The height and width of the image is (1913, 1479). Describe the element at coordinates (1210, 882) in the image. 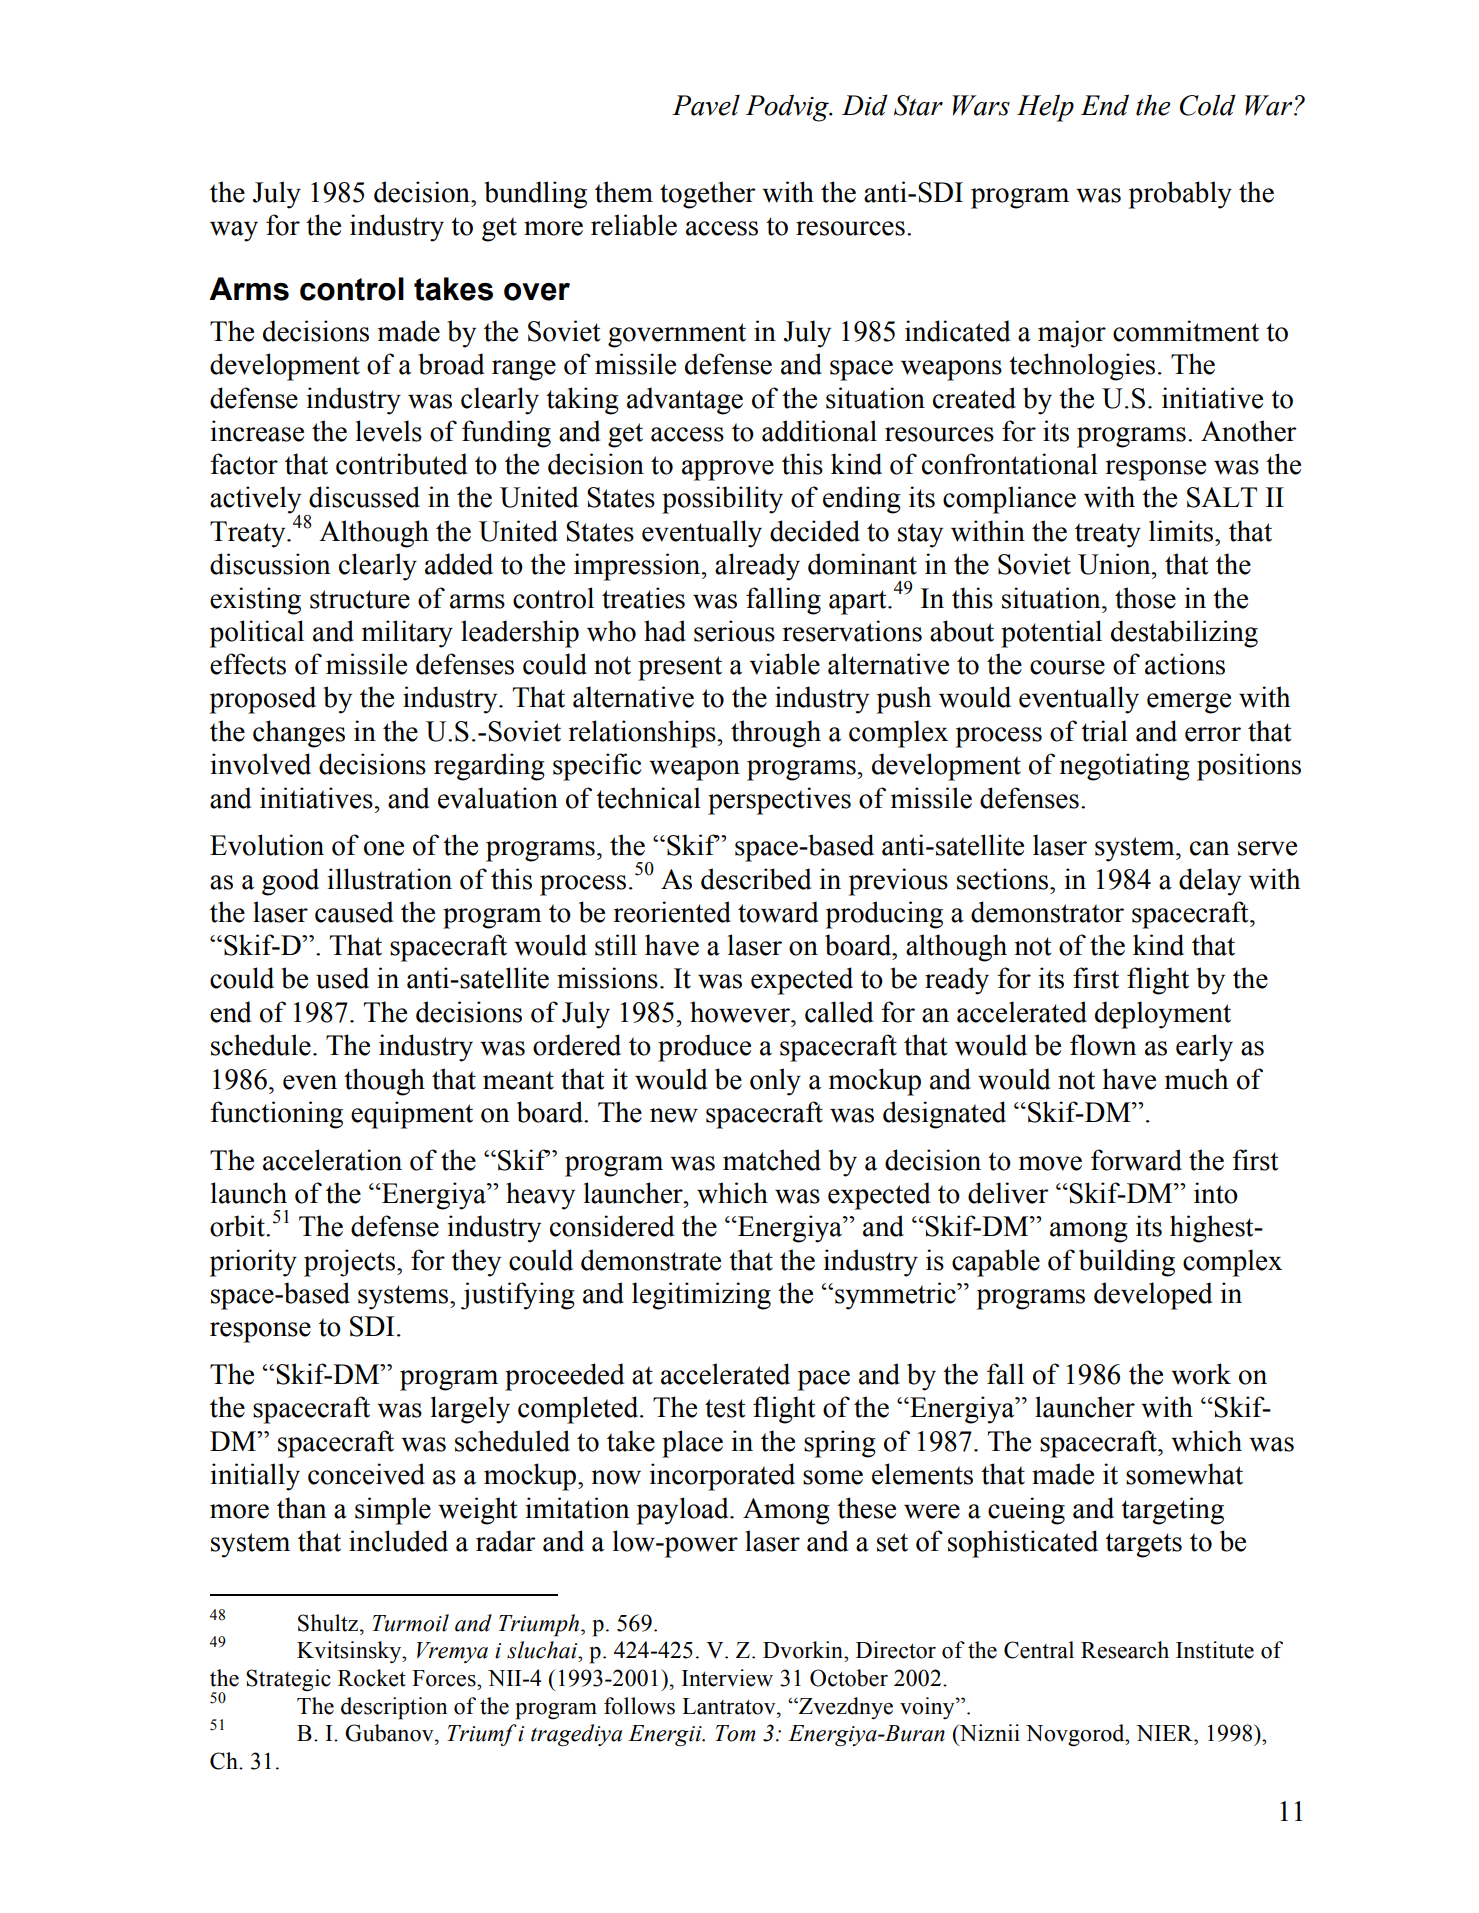

I see `delay` at that location.
